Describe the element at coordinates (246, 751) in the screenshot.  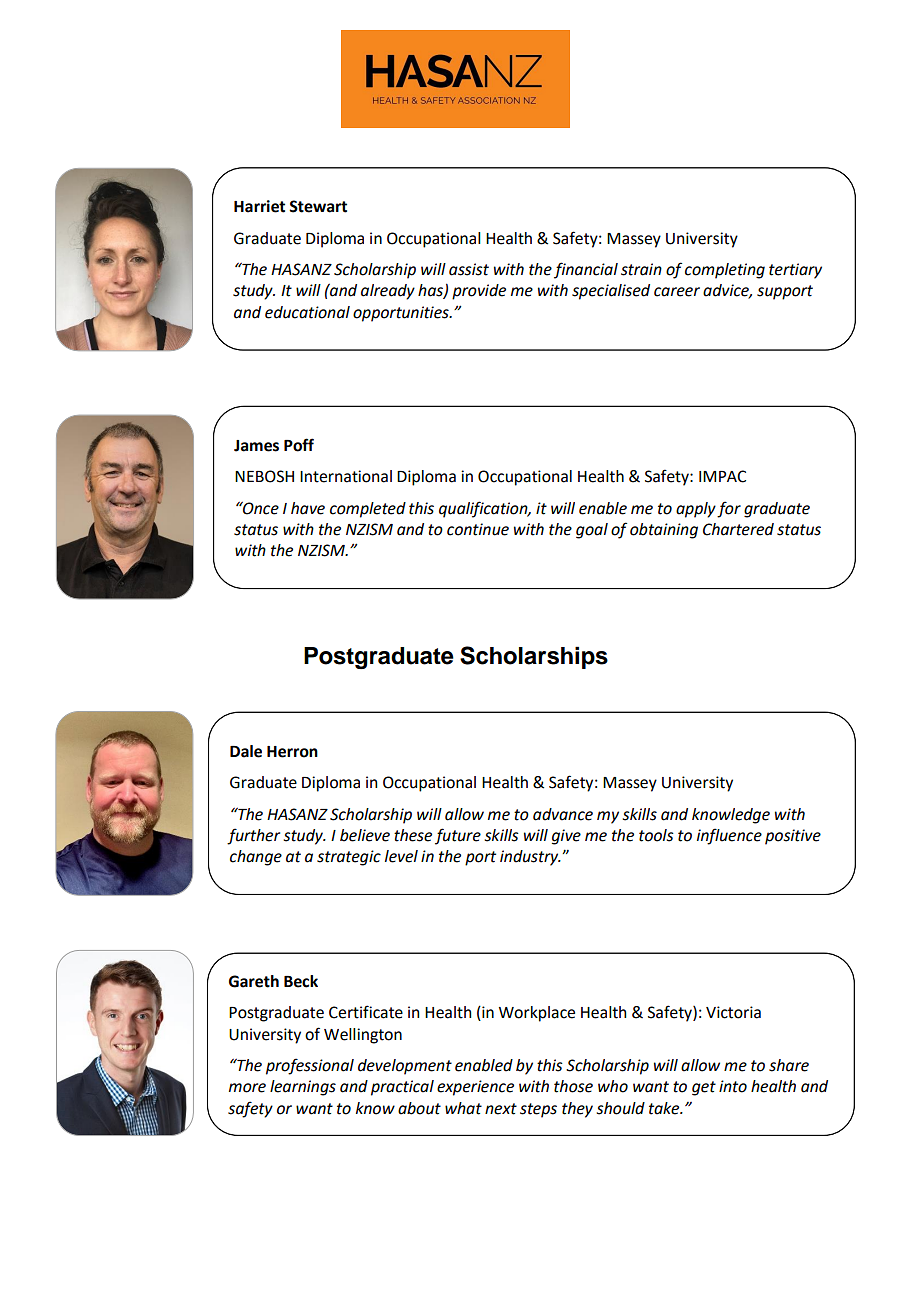
I see `Dale` at that location.
